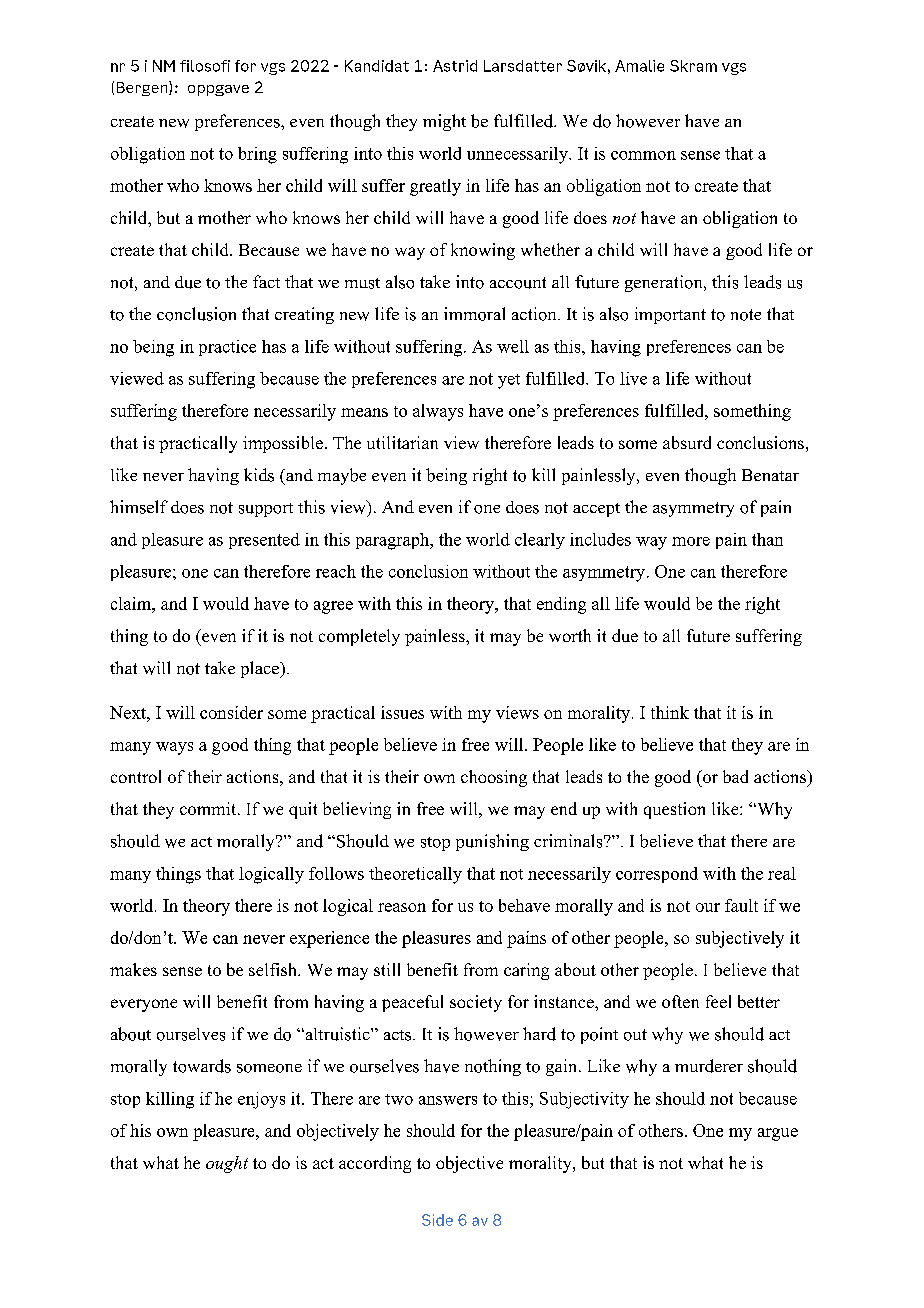  What do you see at coordinates (205, 66) in the screenshot?
I see `filosofi` at bounding box center [205, 66].
